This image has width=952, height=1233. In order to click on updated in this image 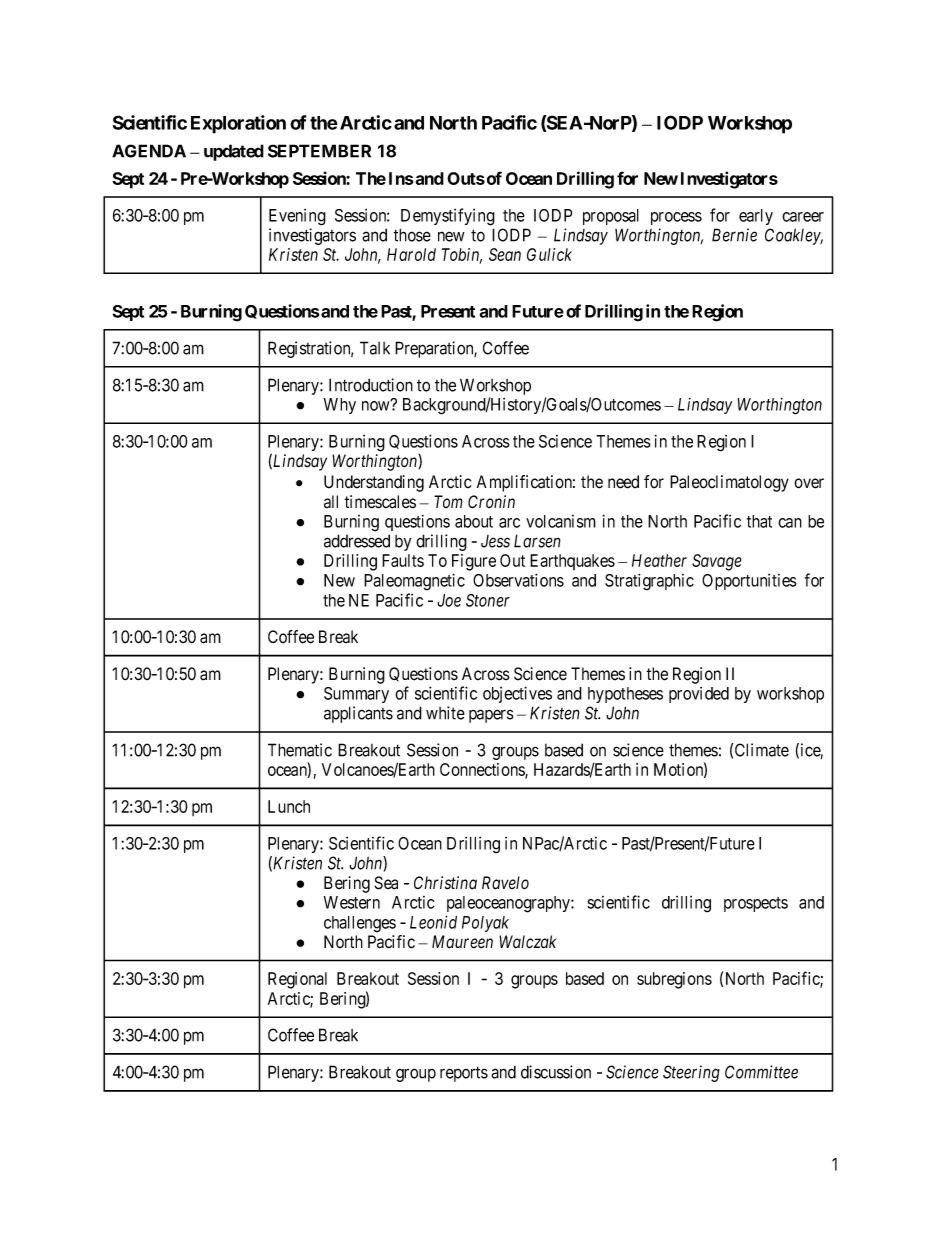, I will do `click(234, 152)`.
